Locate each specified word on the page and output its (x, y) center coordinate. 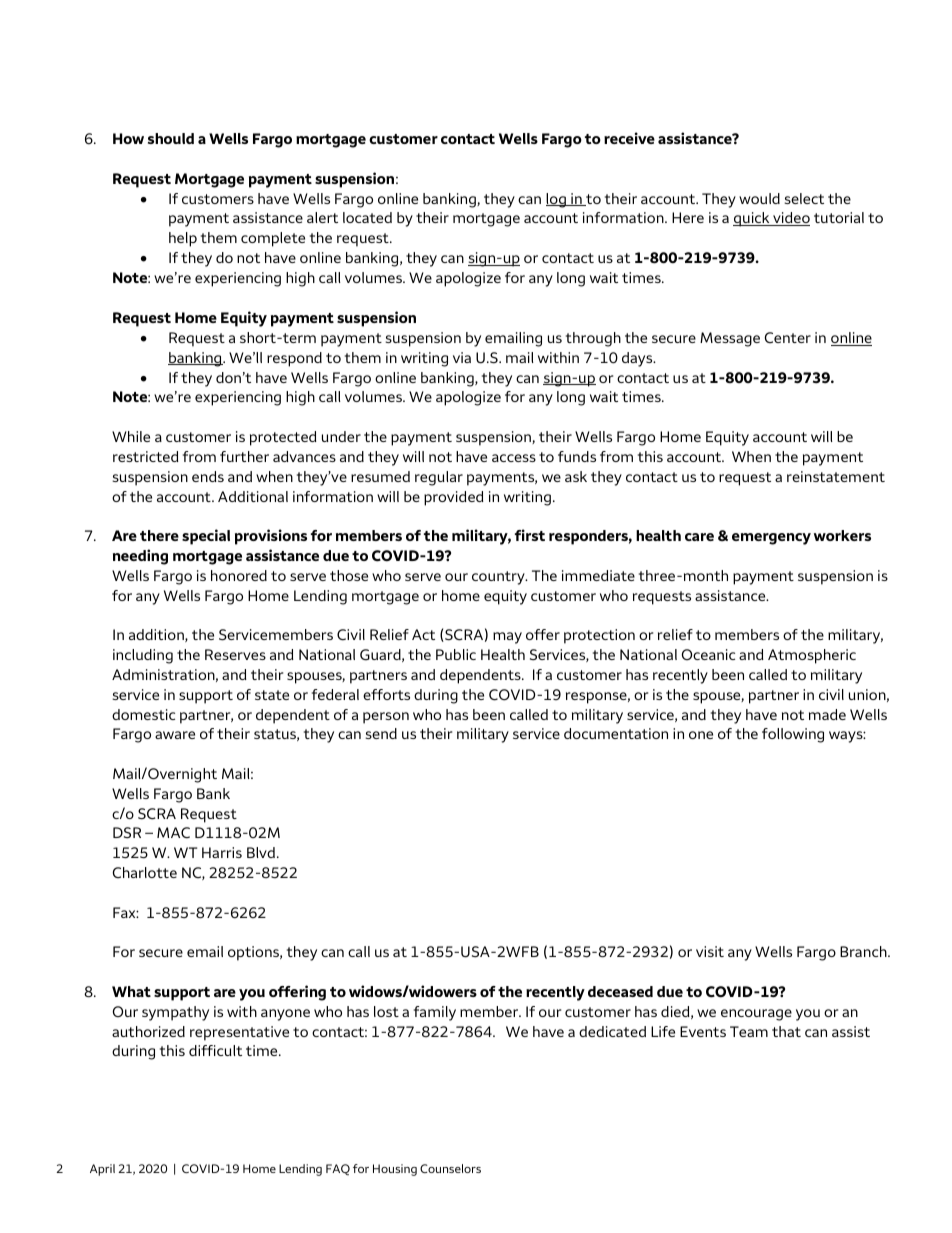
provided (454, 498)
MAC (173, 833)
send (381, 733)
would (759, 198)
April (102, 1170)
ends (208, 476)
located (367, 217)
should (171, 138)
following (793, 735)
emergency (771, 539)
